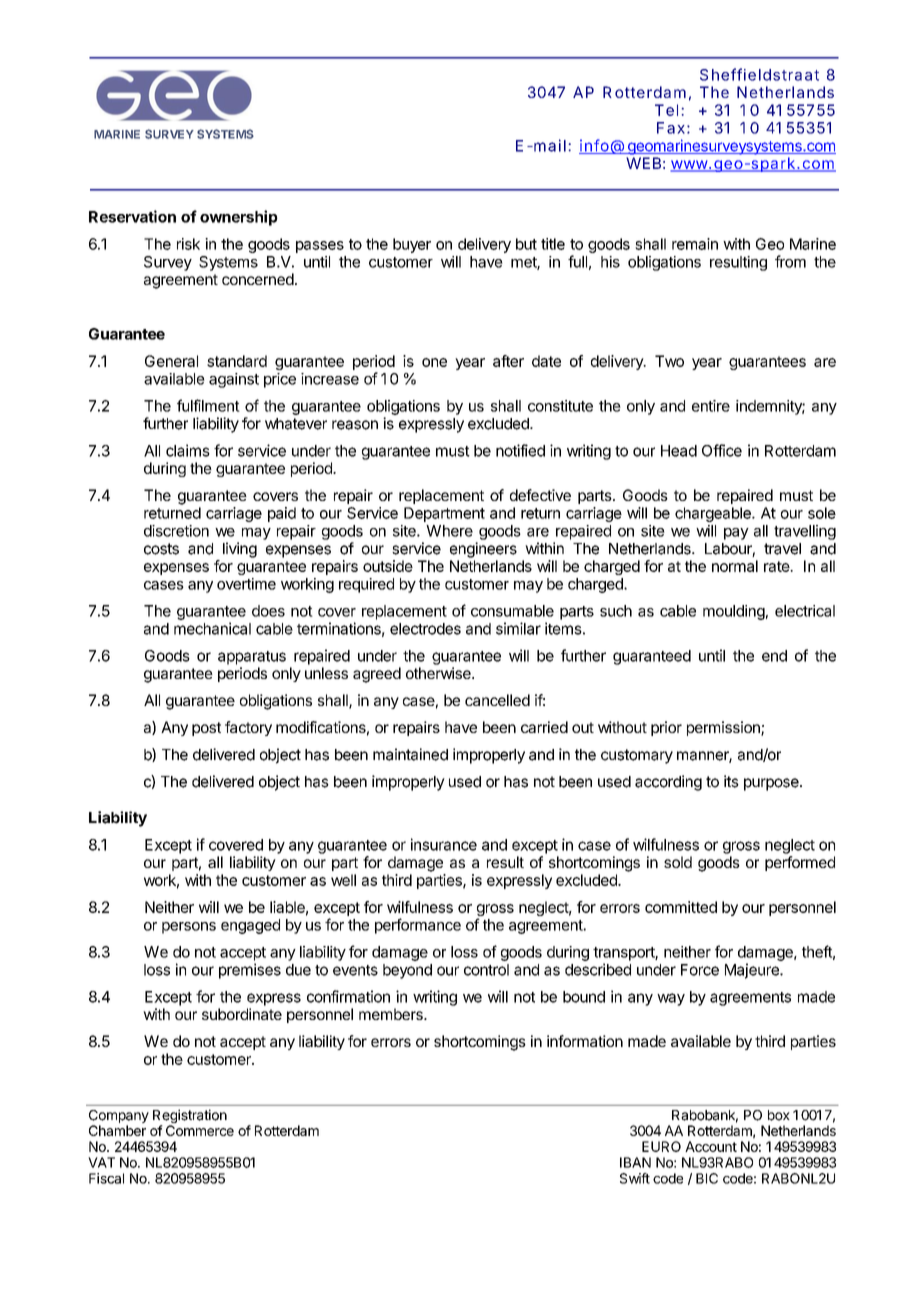 The width and height of the page is (924, 1308). What do you see at coordinates (695, 244) in the page?
I see `remain` at bounding box center [695, 244].
